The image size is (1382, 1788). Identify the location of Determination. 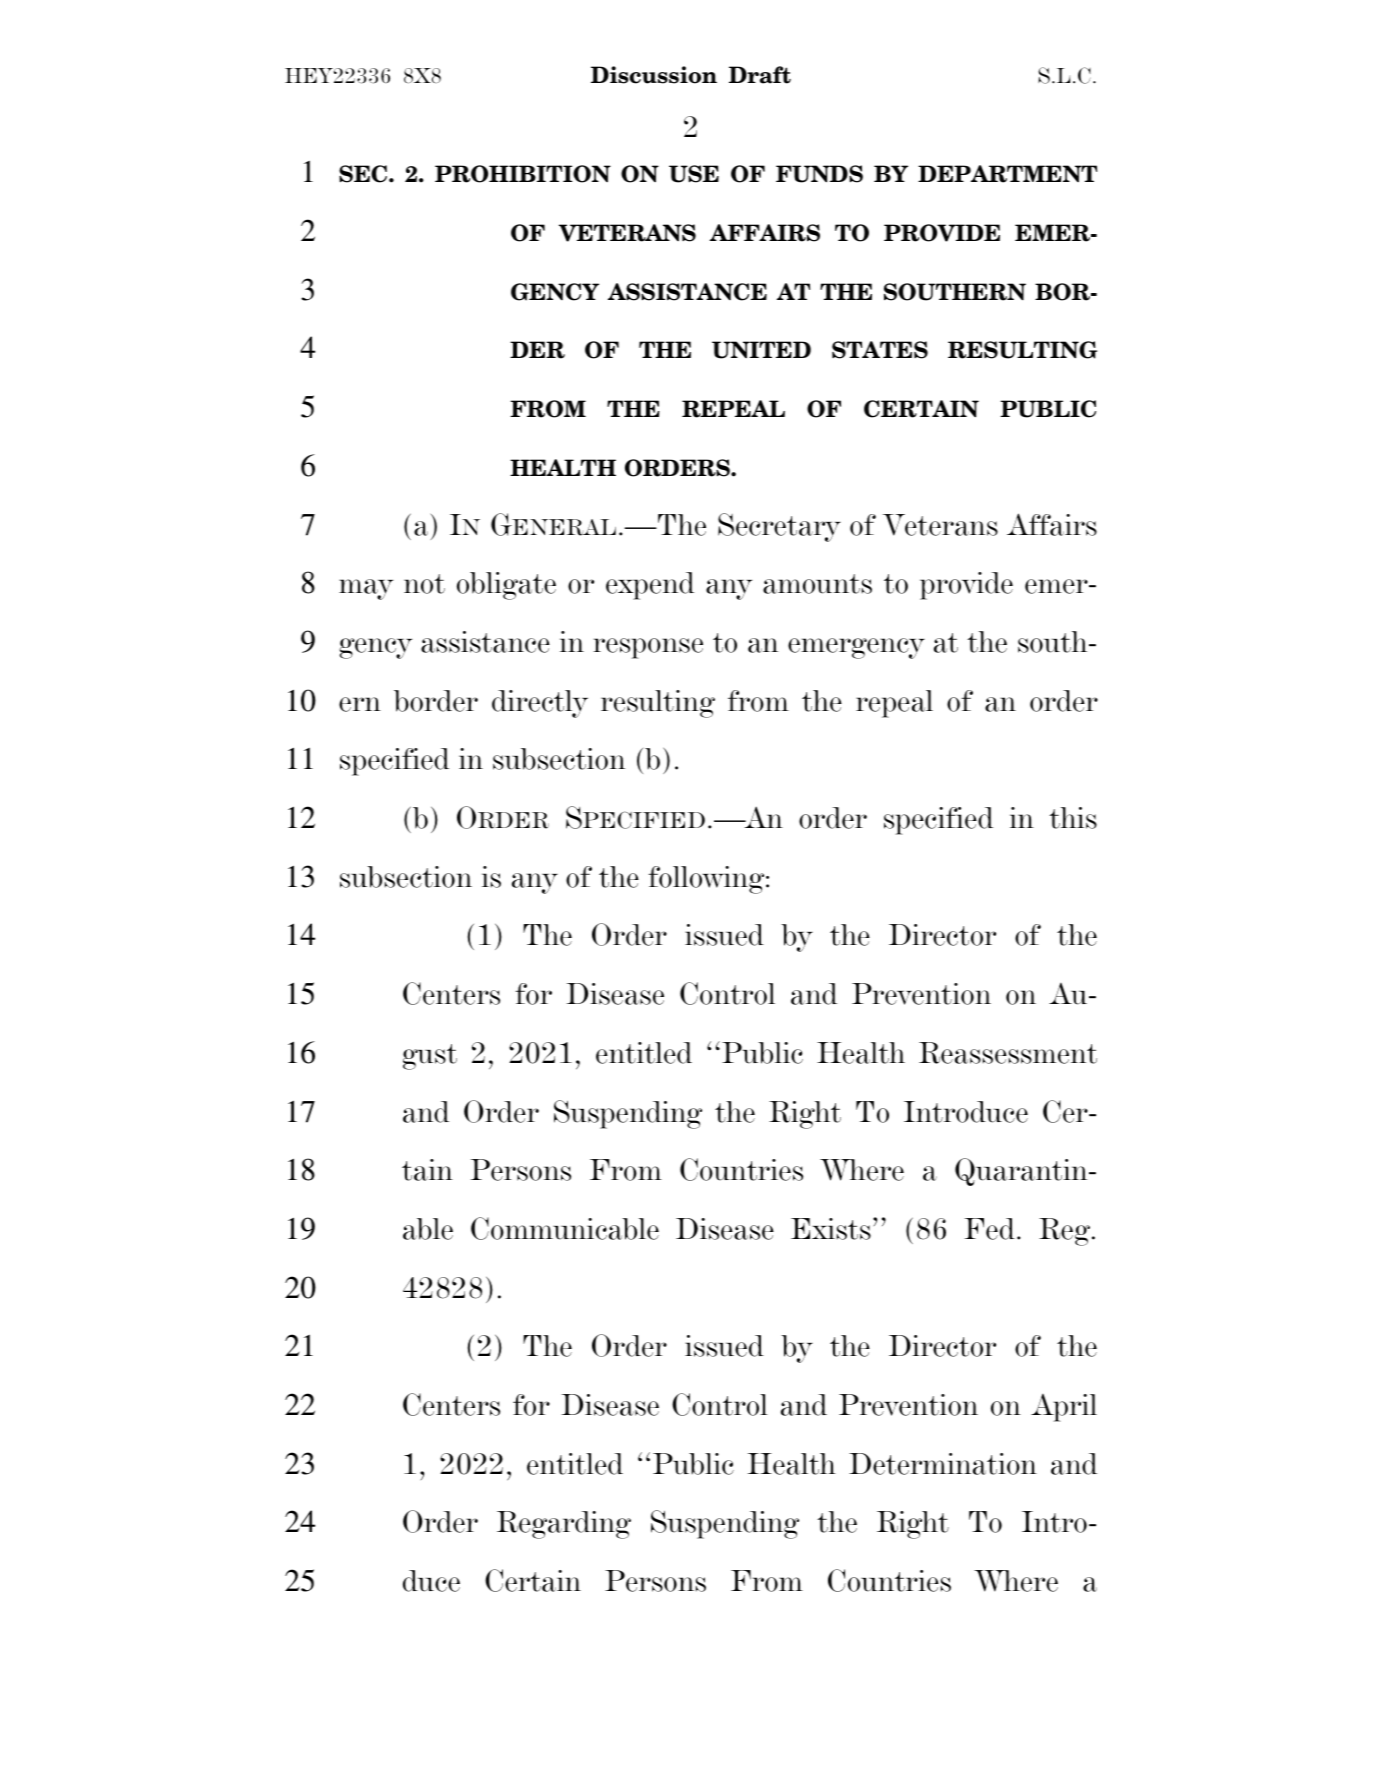
(943, 1464).
